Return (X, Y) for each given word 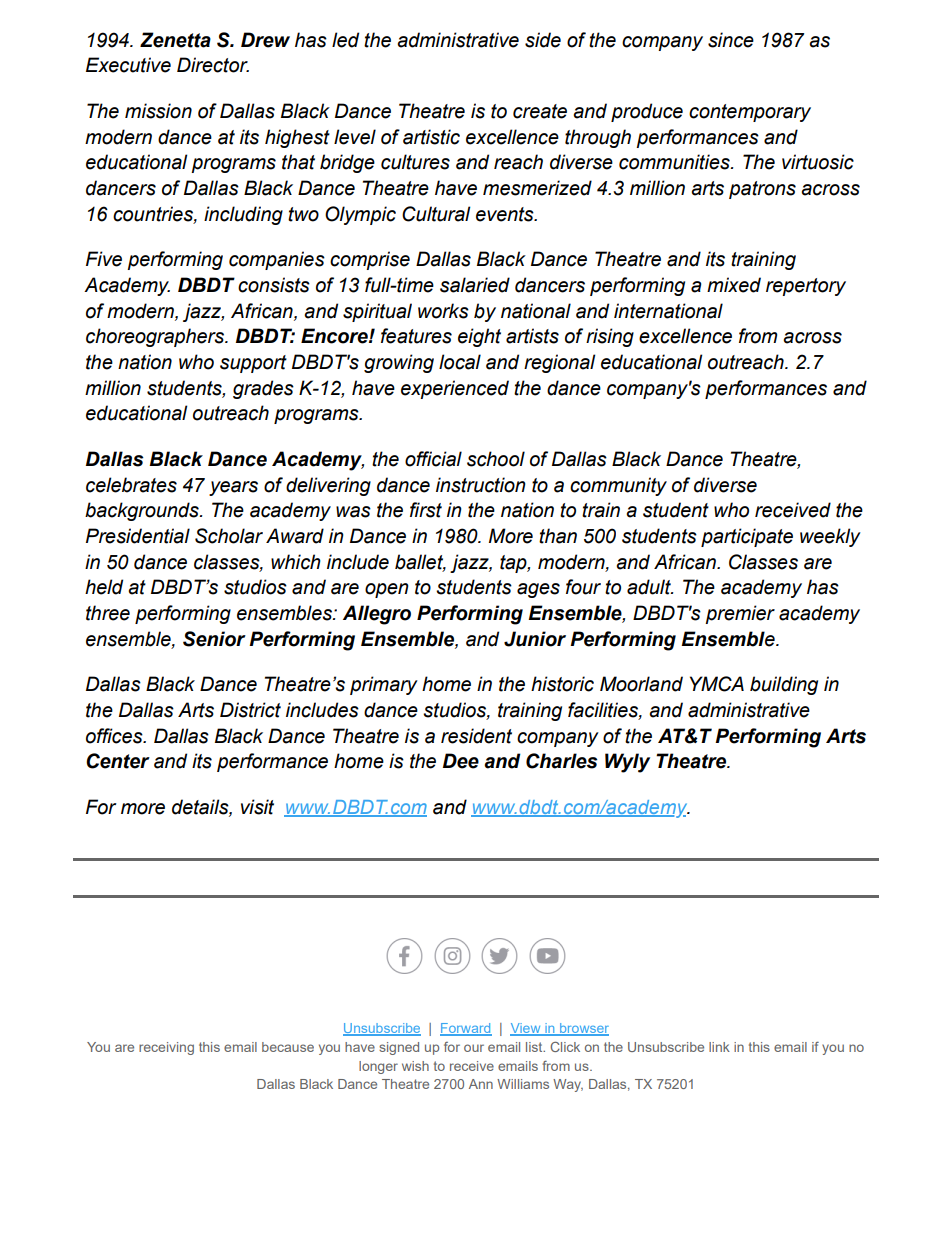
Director (213, 65)
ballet (420, 562)
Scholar (229, 536)
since (731, 40)
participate (747, 537)
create (540, 111)
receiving (166, 1048)
